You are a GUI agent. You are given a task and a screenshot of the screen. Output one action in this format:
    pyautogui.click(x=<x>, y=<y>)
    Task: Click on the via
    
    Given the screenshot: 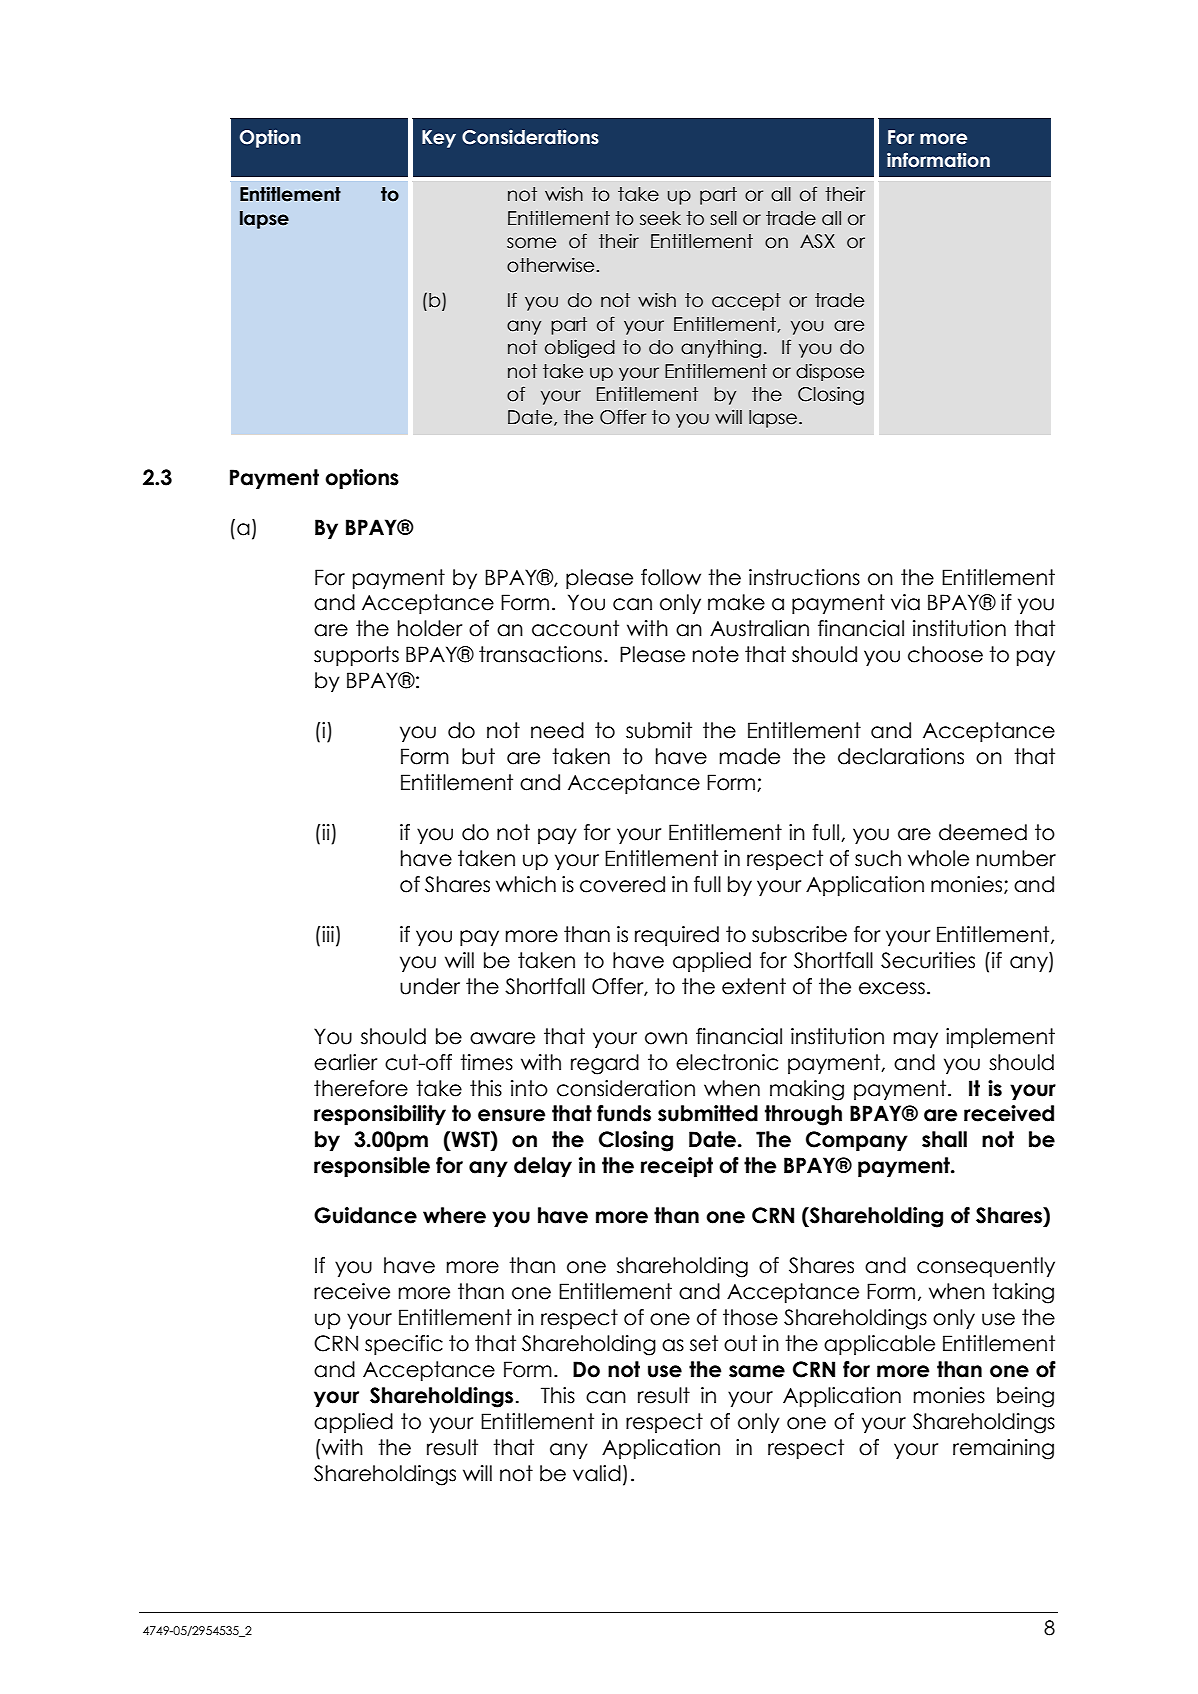 What is the action you would take?
    pyautogui.click(x=905, y=602)
